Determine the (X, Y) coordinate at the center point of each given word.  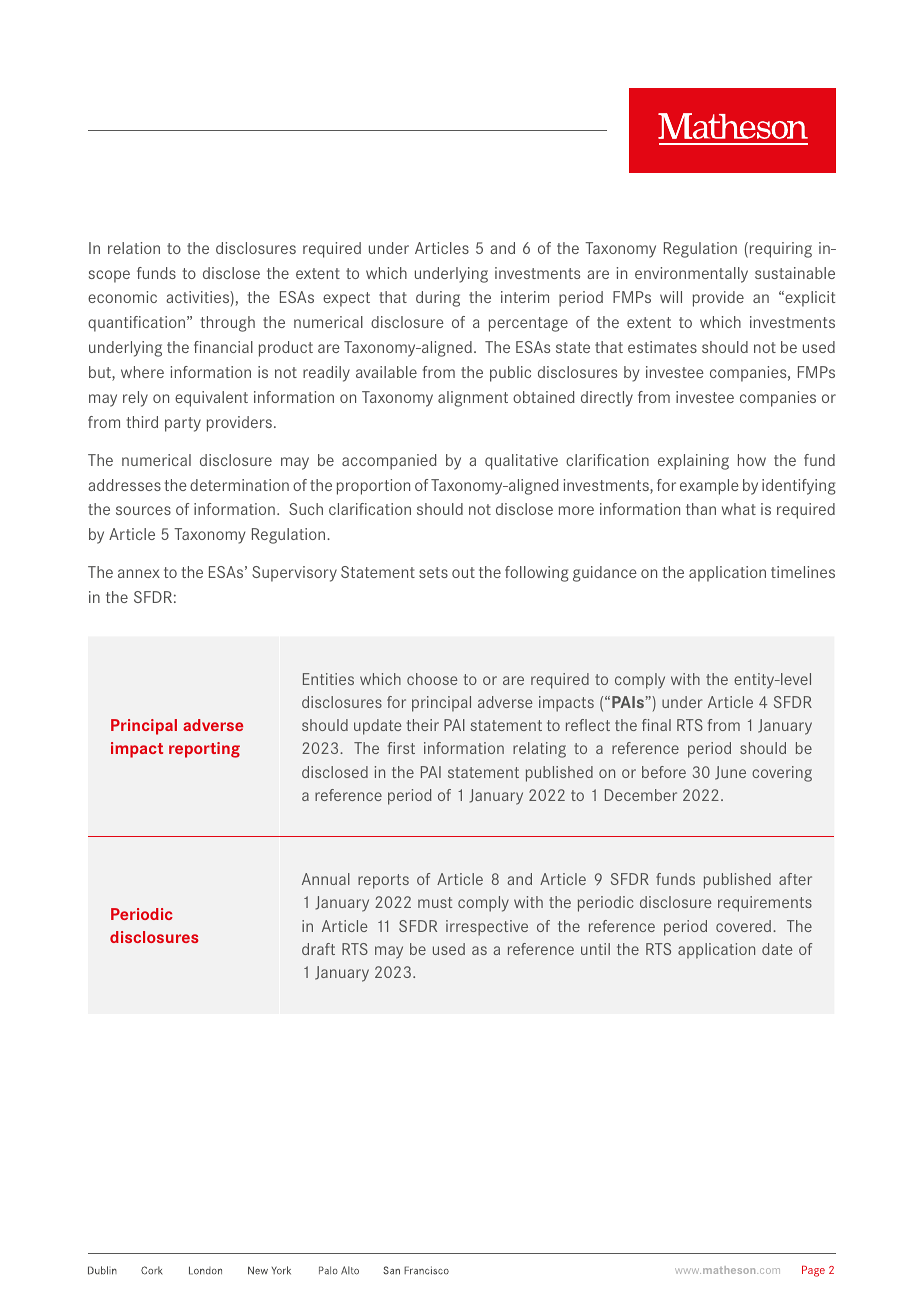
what (739, 509)
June (730, 773)
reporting (204, 750)
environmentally (691, 275)
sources (143, 510)
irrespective (487, 928)
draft (318, 949)
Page (813, 1271)
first (401, 748)
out (463, 572)
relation (134, 248)
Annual (326, 879)
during (438, 299)
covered (745, 926)
